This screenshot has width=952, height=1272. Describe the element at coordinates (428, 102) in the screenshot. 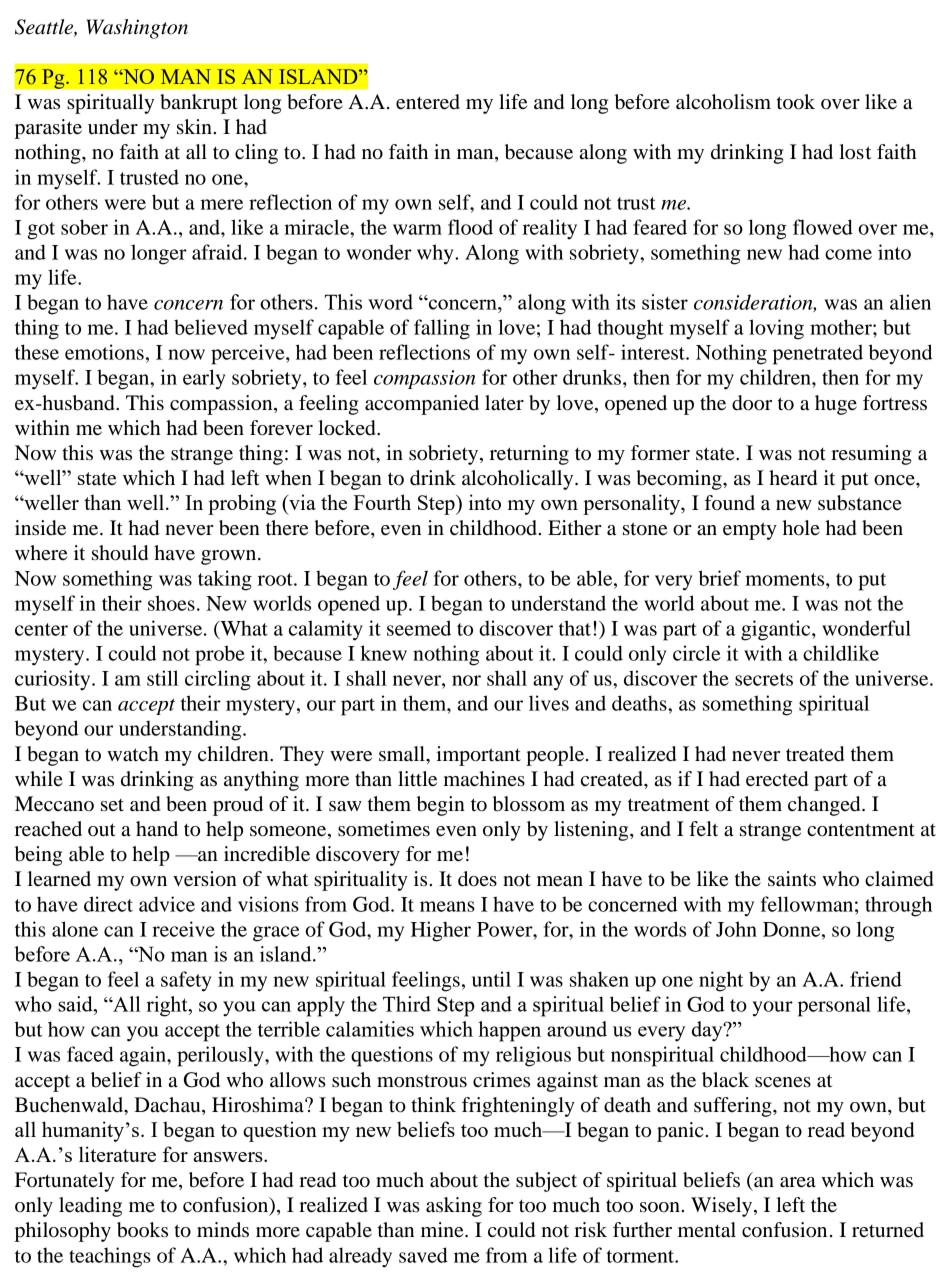

I see `entered` at that location.
